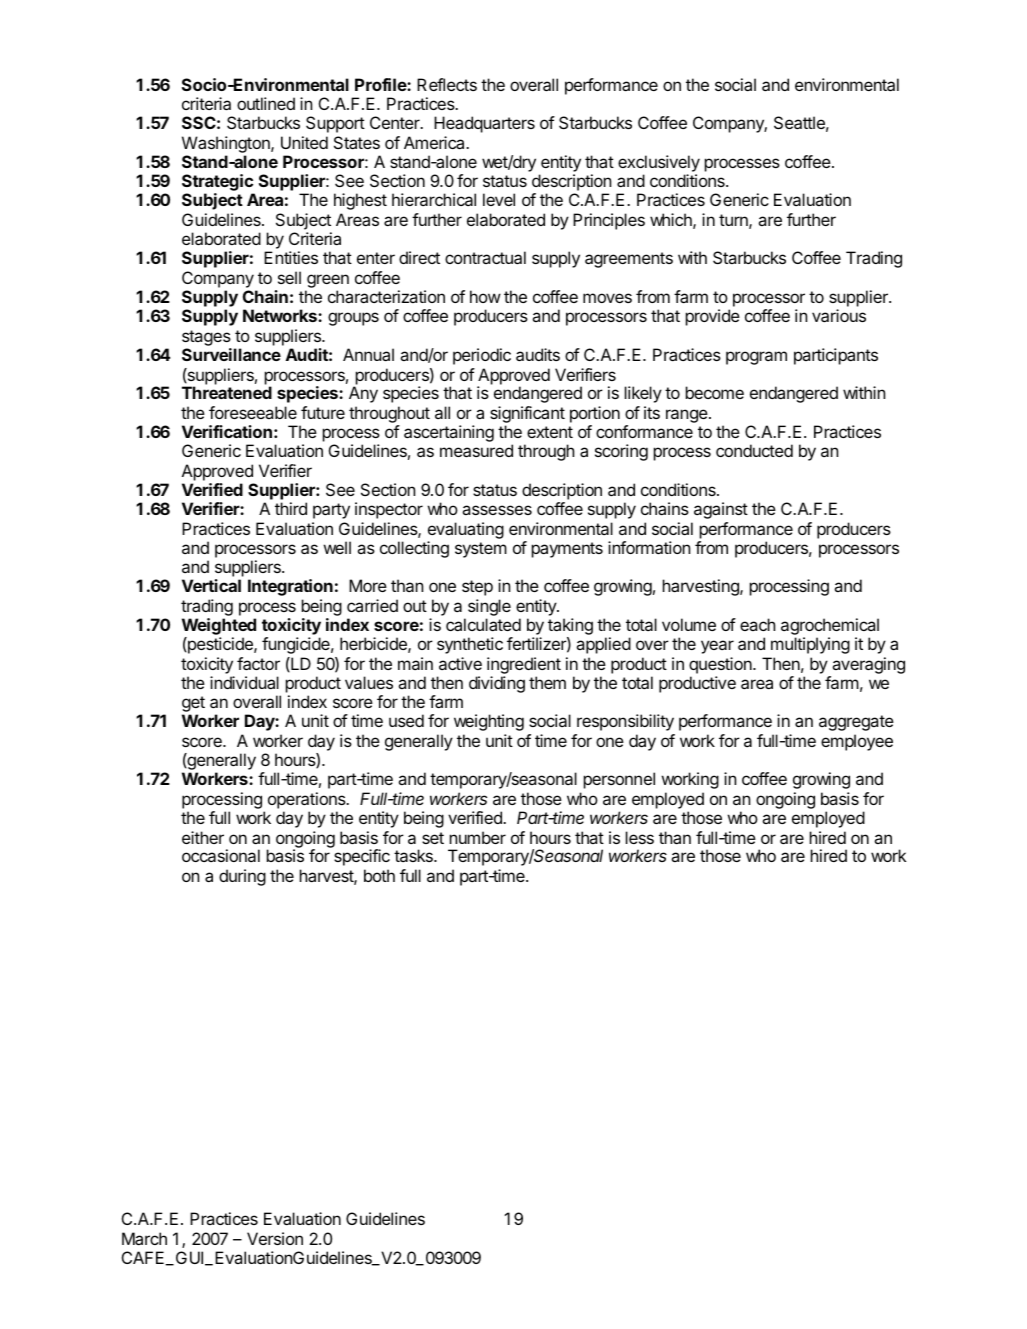  I want to click on multiplying, so click(810, 645).
